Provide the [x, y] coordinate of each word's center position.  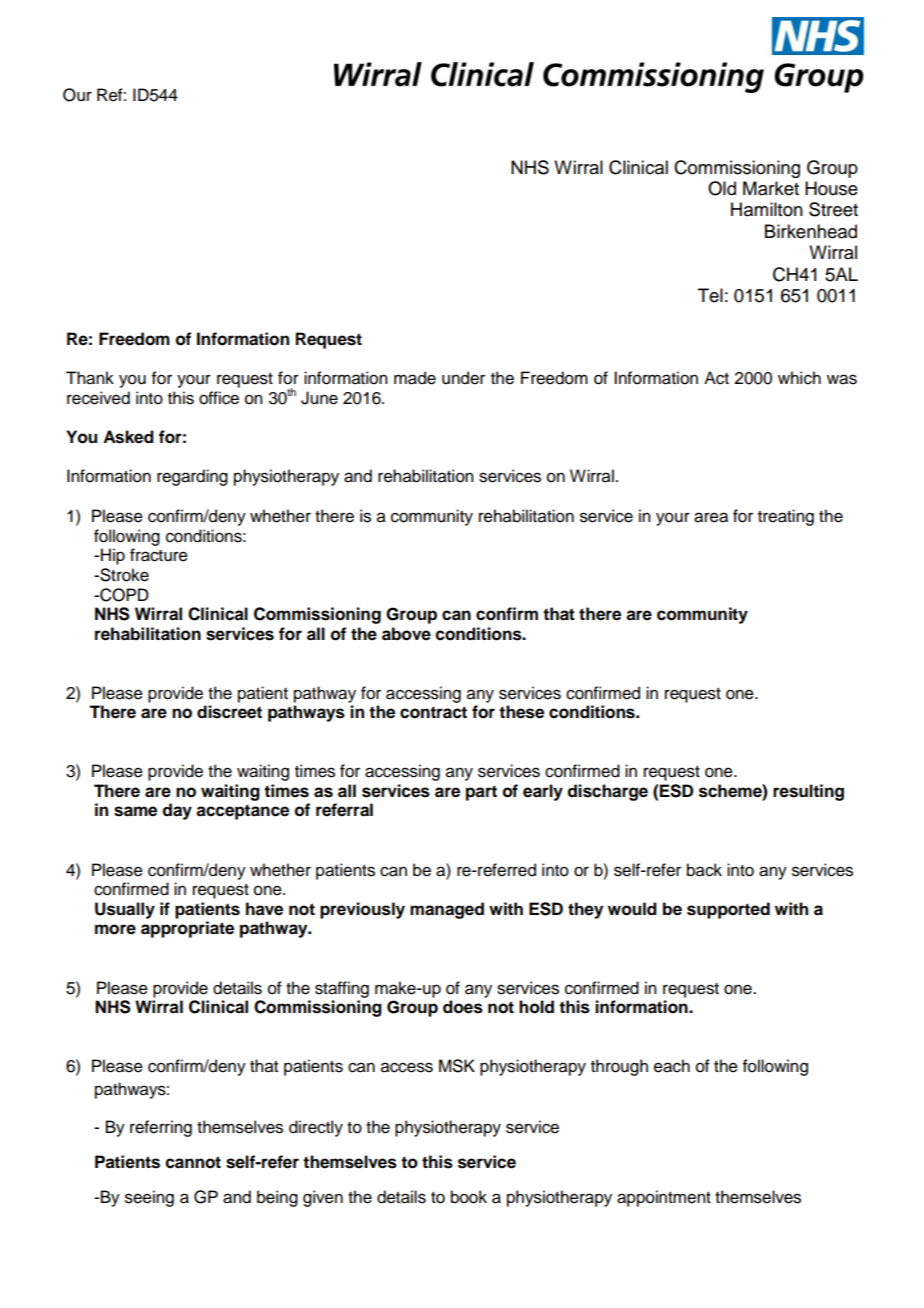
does [463, 1007]
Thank [90, 378]
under [463, 378]
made [415, 378]
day [177, 811]
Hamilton [767, 209]
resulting [808, 792]
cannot [193, 1162]
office [219, 398]
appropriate [187, 929]
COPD [123, 595]
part [481, 793]
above [406, 634]
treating [786, 517]
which [799, 378]
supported [728, 910]
